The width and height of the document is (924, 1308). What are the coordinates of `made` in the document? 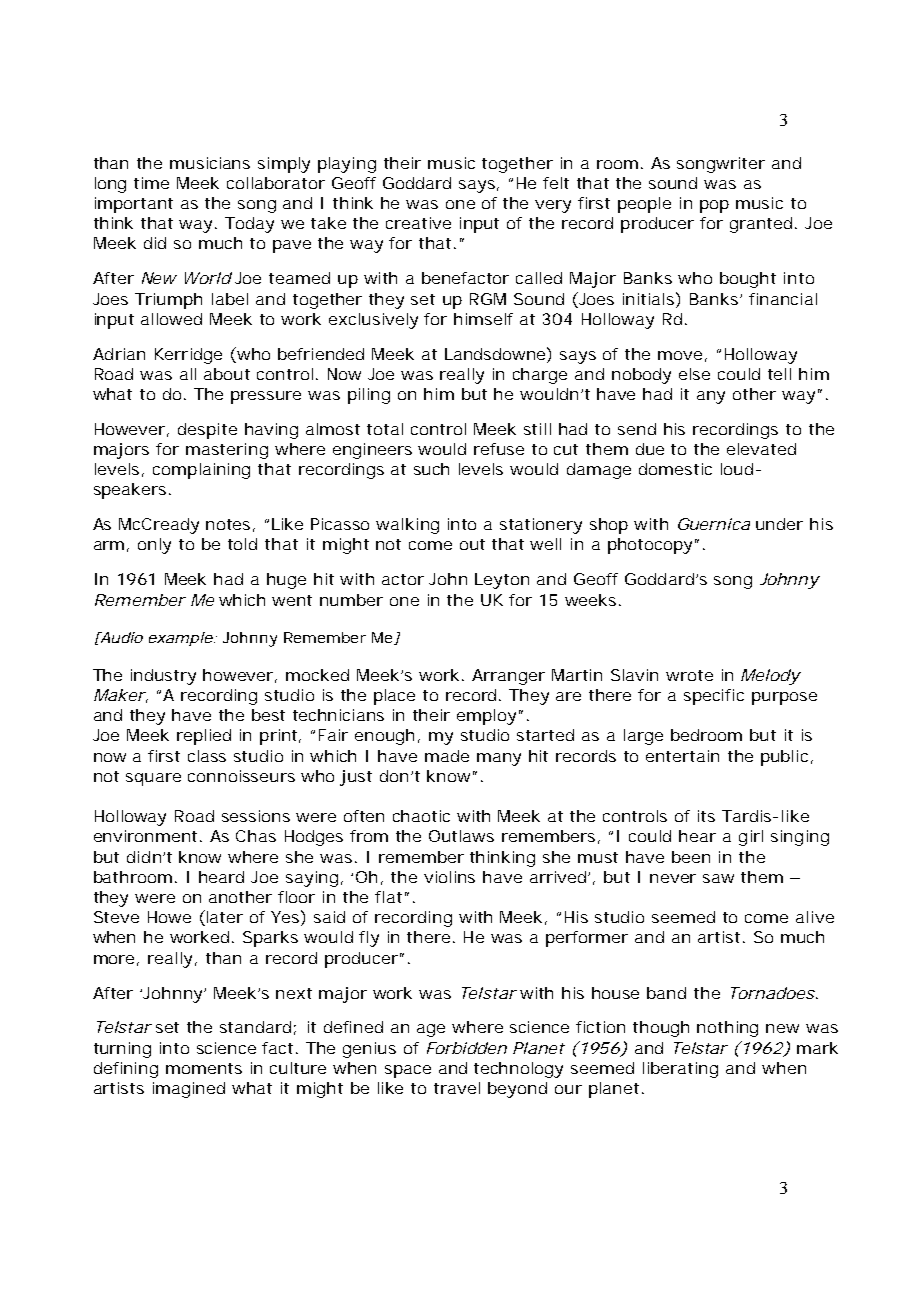 It's located at (447, 756).
